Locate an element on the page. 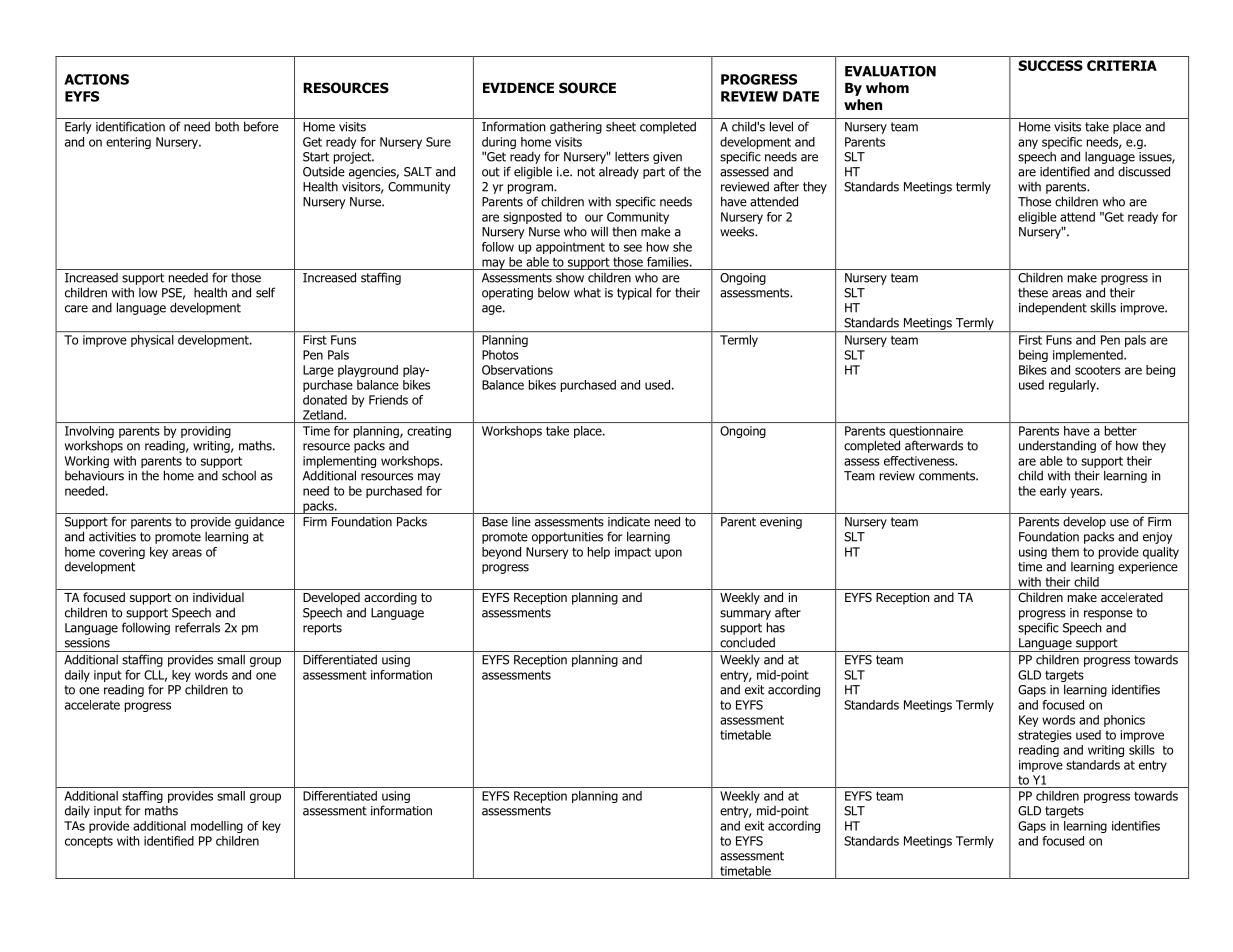 The width and height of the image is (1233, 952). summary is located at coordinates (745, 615).
